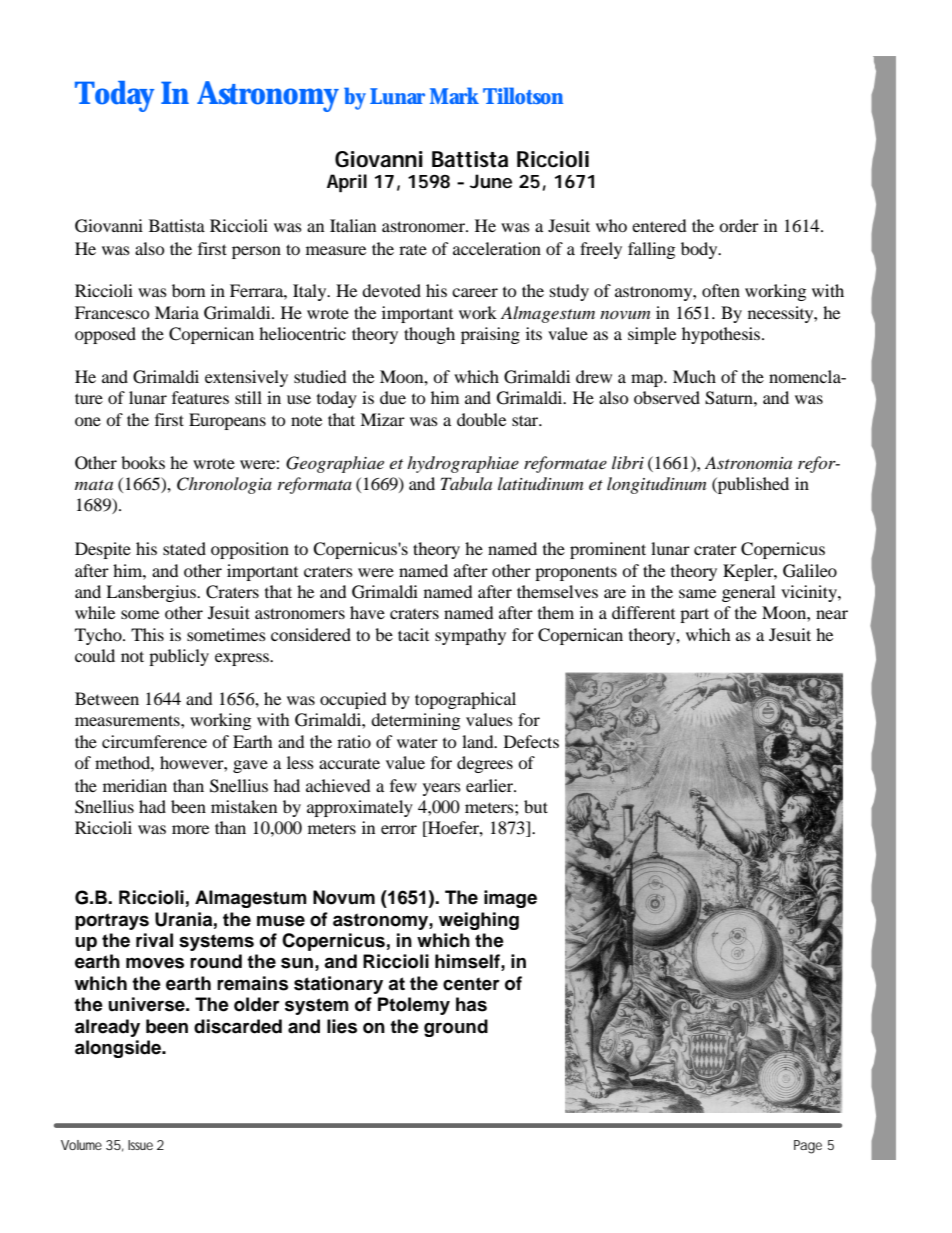 The height and width of the document is (1233, 952). Describe the element at coordinates (347, 183) in the document. I see `April` at that location.
